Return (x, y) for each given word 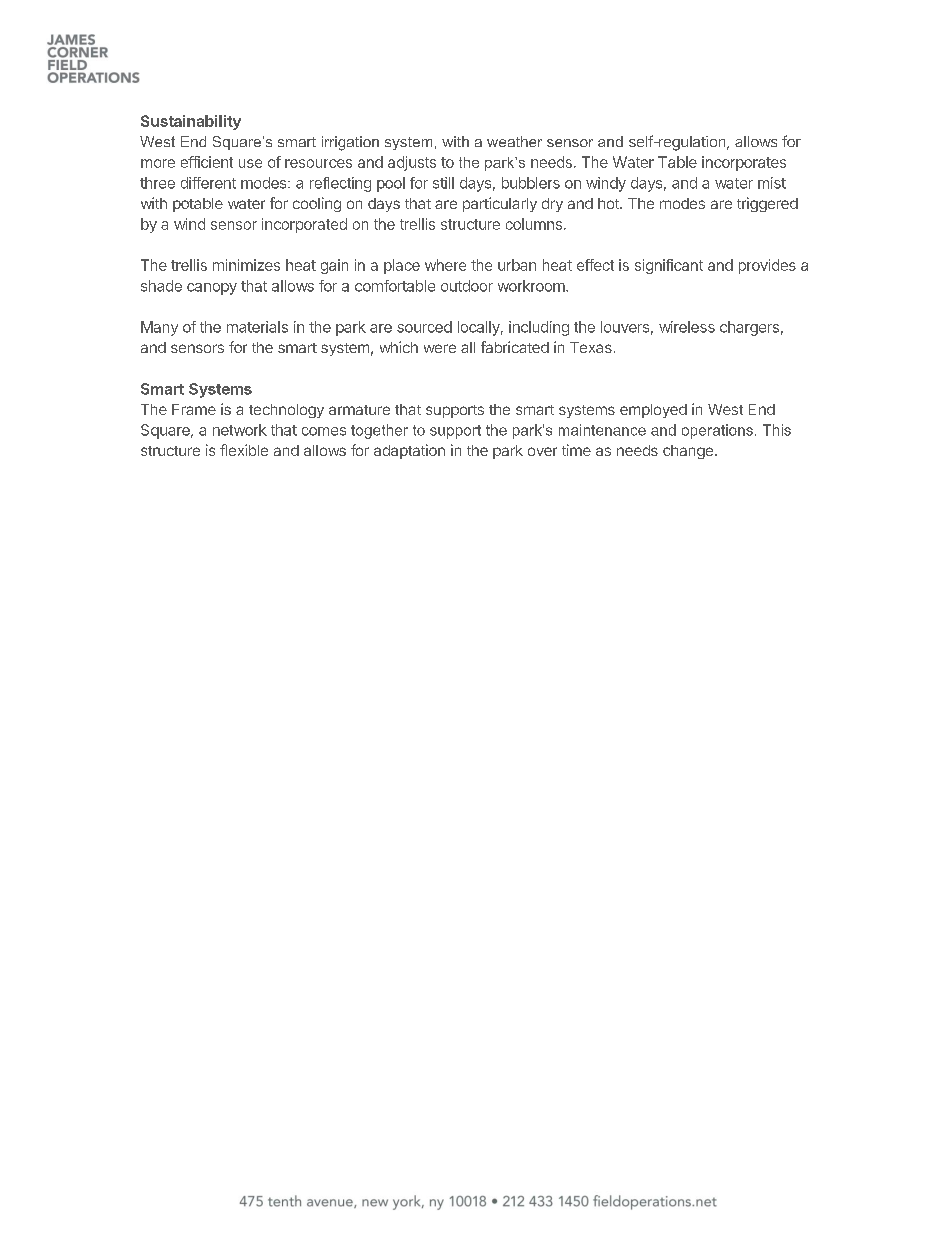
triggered (767, 204)
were (440, 348)
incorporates (744, 163)
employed (653, 411)
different (208, 183)
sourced (424, 327)
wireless (687, 327)
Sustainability (191, 122)
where (445, 265)
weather (514, 141)
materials (257, 327)
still (443, 183)
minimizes (246, 265)
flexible (244, 450)
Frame (194, 409)
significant (669, 266)
